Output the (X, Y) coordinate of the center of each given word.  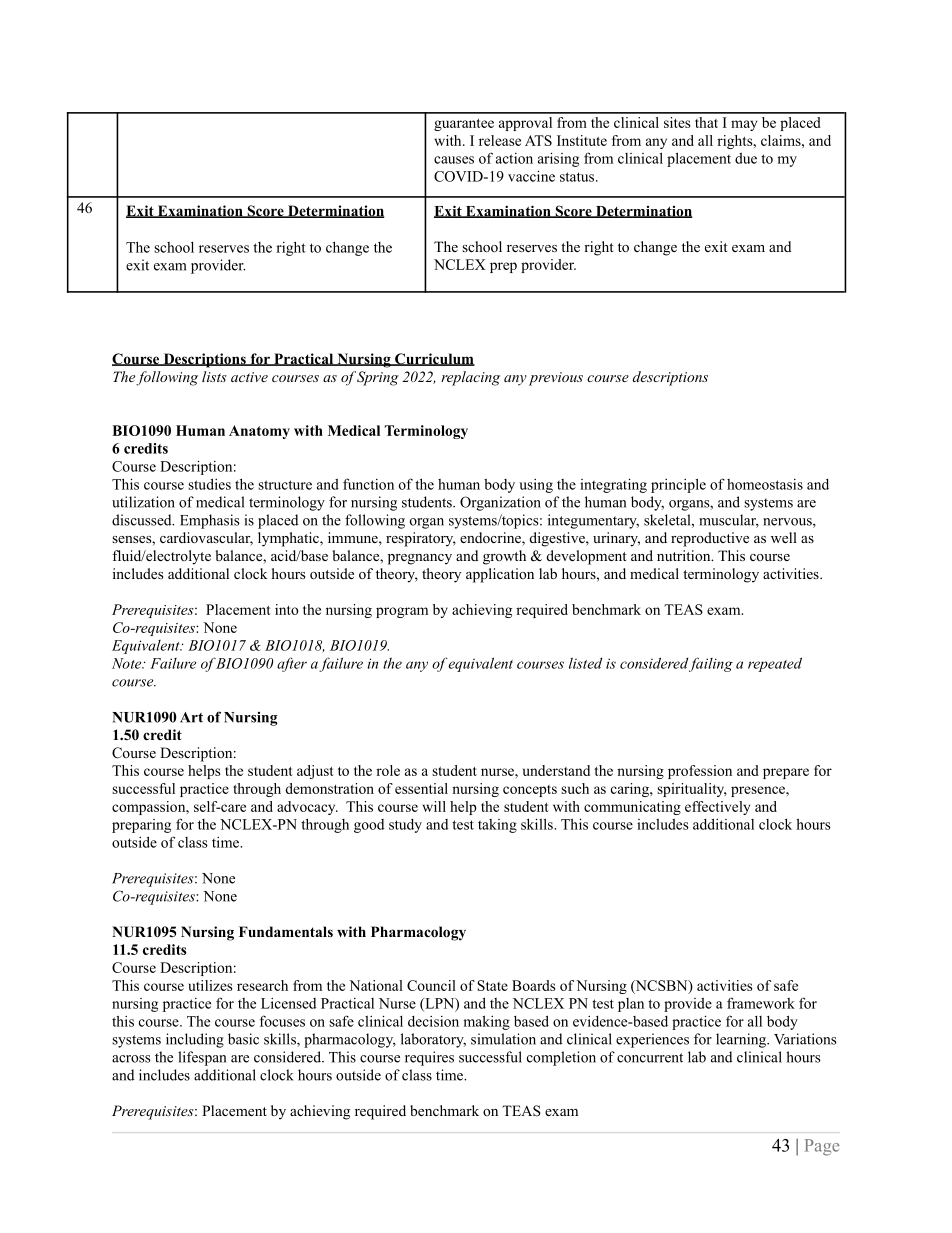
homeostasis (765, 484)
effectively (717, 808)
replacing (470, 378)
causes (454, 160)
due (746, 158)
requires (429, 1058)
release (500, 140)
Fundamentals (286, 931)
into (286, 609)
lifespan (202, 1058)
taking (497, 826)
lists (214, 376)
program (402, 612)
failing (711, 664)
